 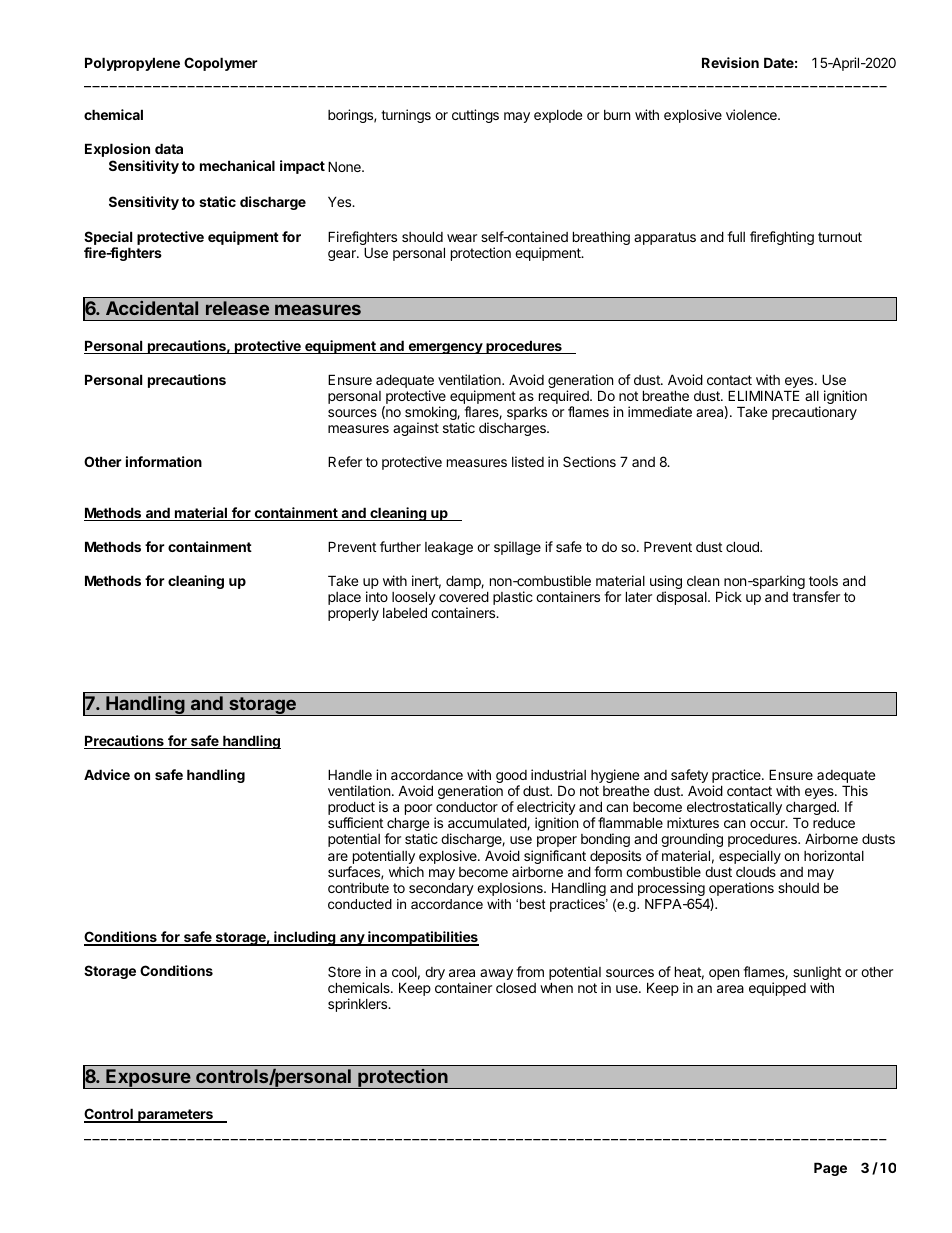 What do you see at coordinates (764, 395) in the screenshot?
I see `ELIMINATE` at bounding box center [764, 395].
